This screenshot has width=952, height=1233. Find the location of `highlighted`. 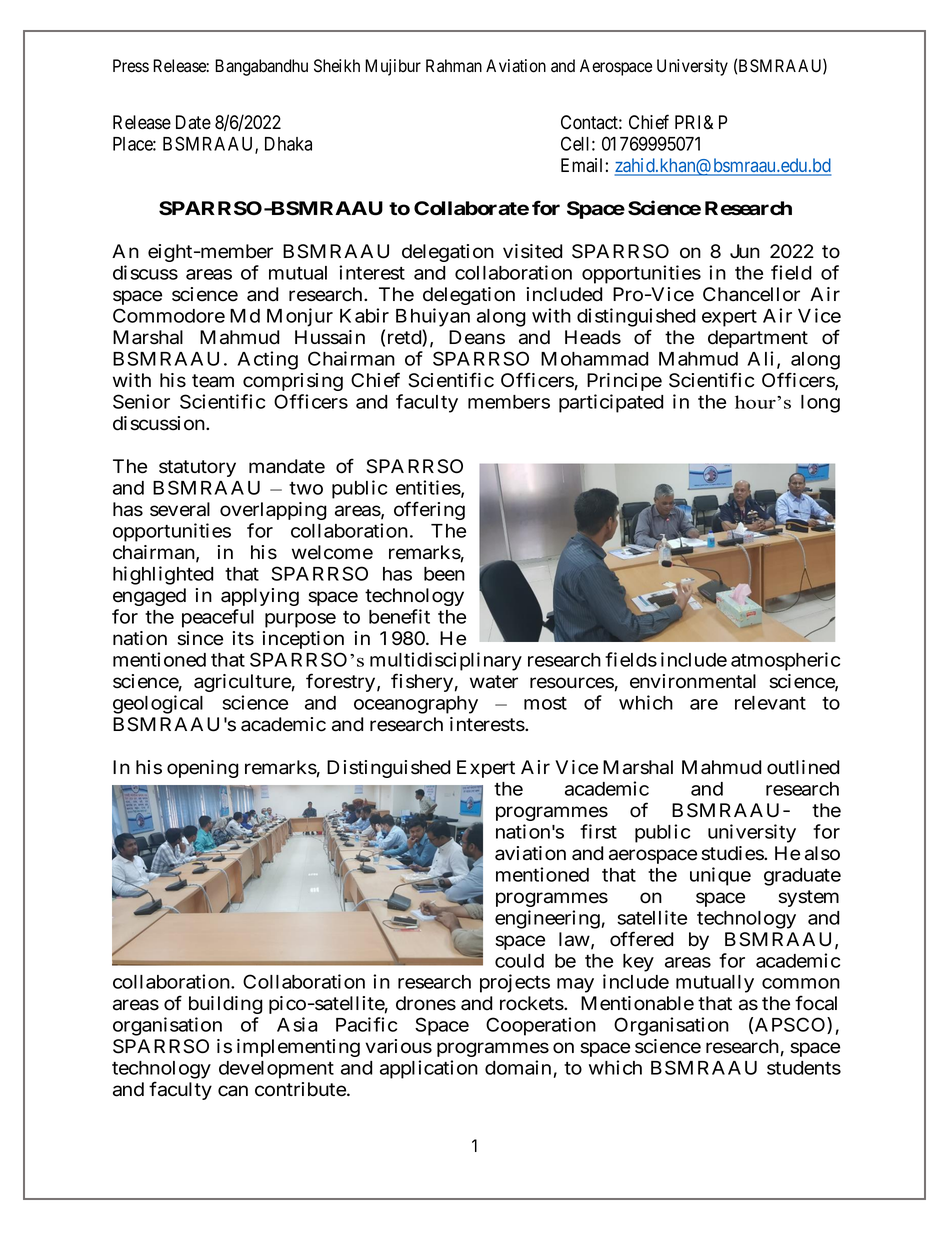

highlighted is located at coordinates (163, 575).
